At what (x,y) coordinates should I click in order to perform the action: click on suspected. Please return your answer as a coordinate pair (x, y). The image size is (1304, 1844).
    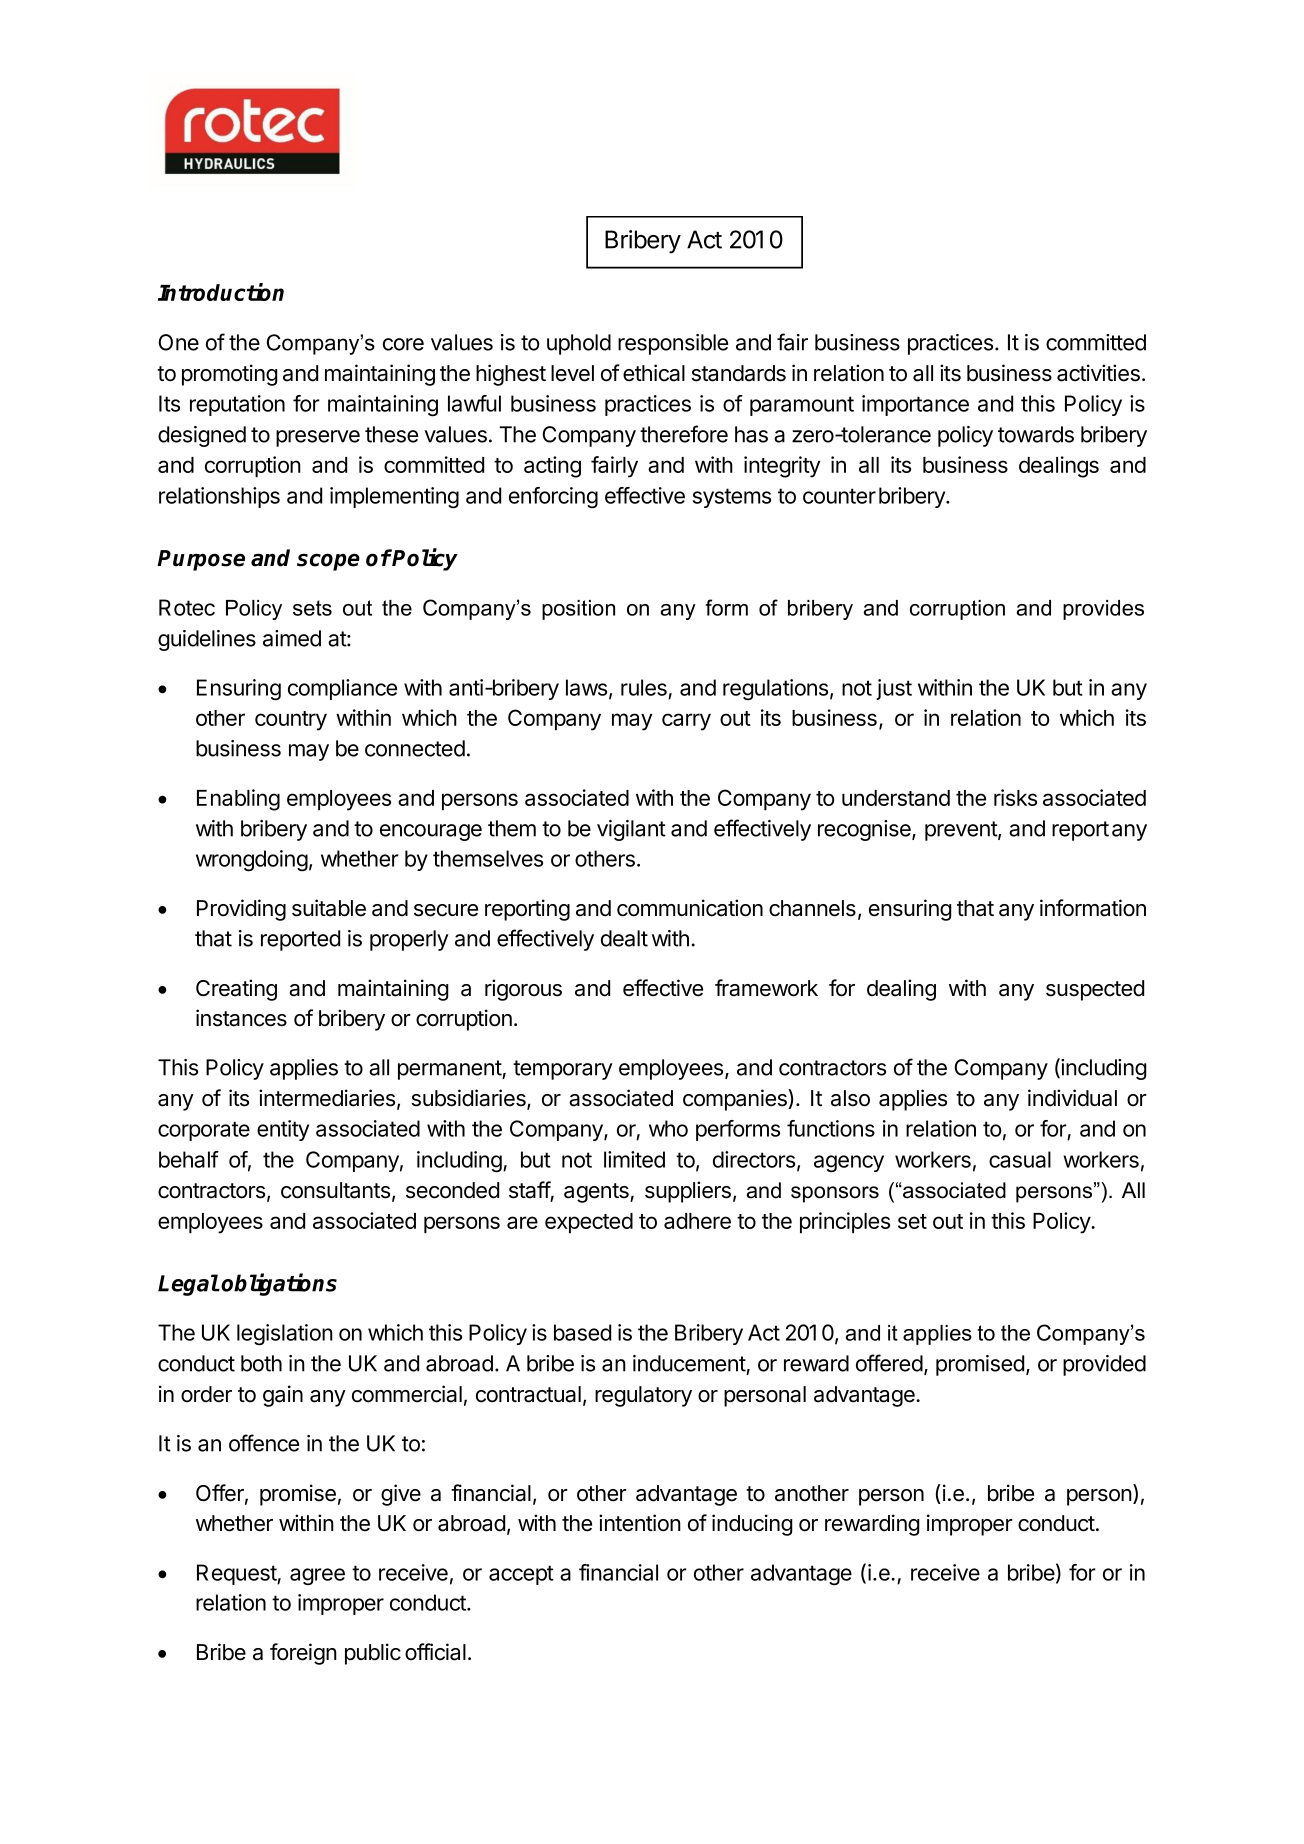
    Looking at the image, I should click on (1095, 990).
